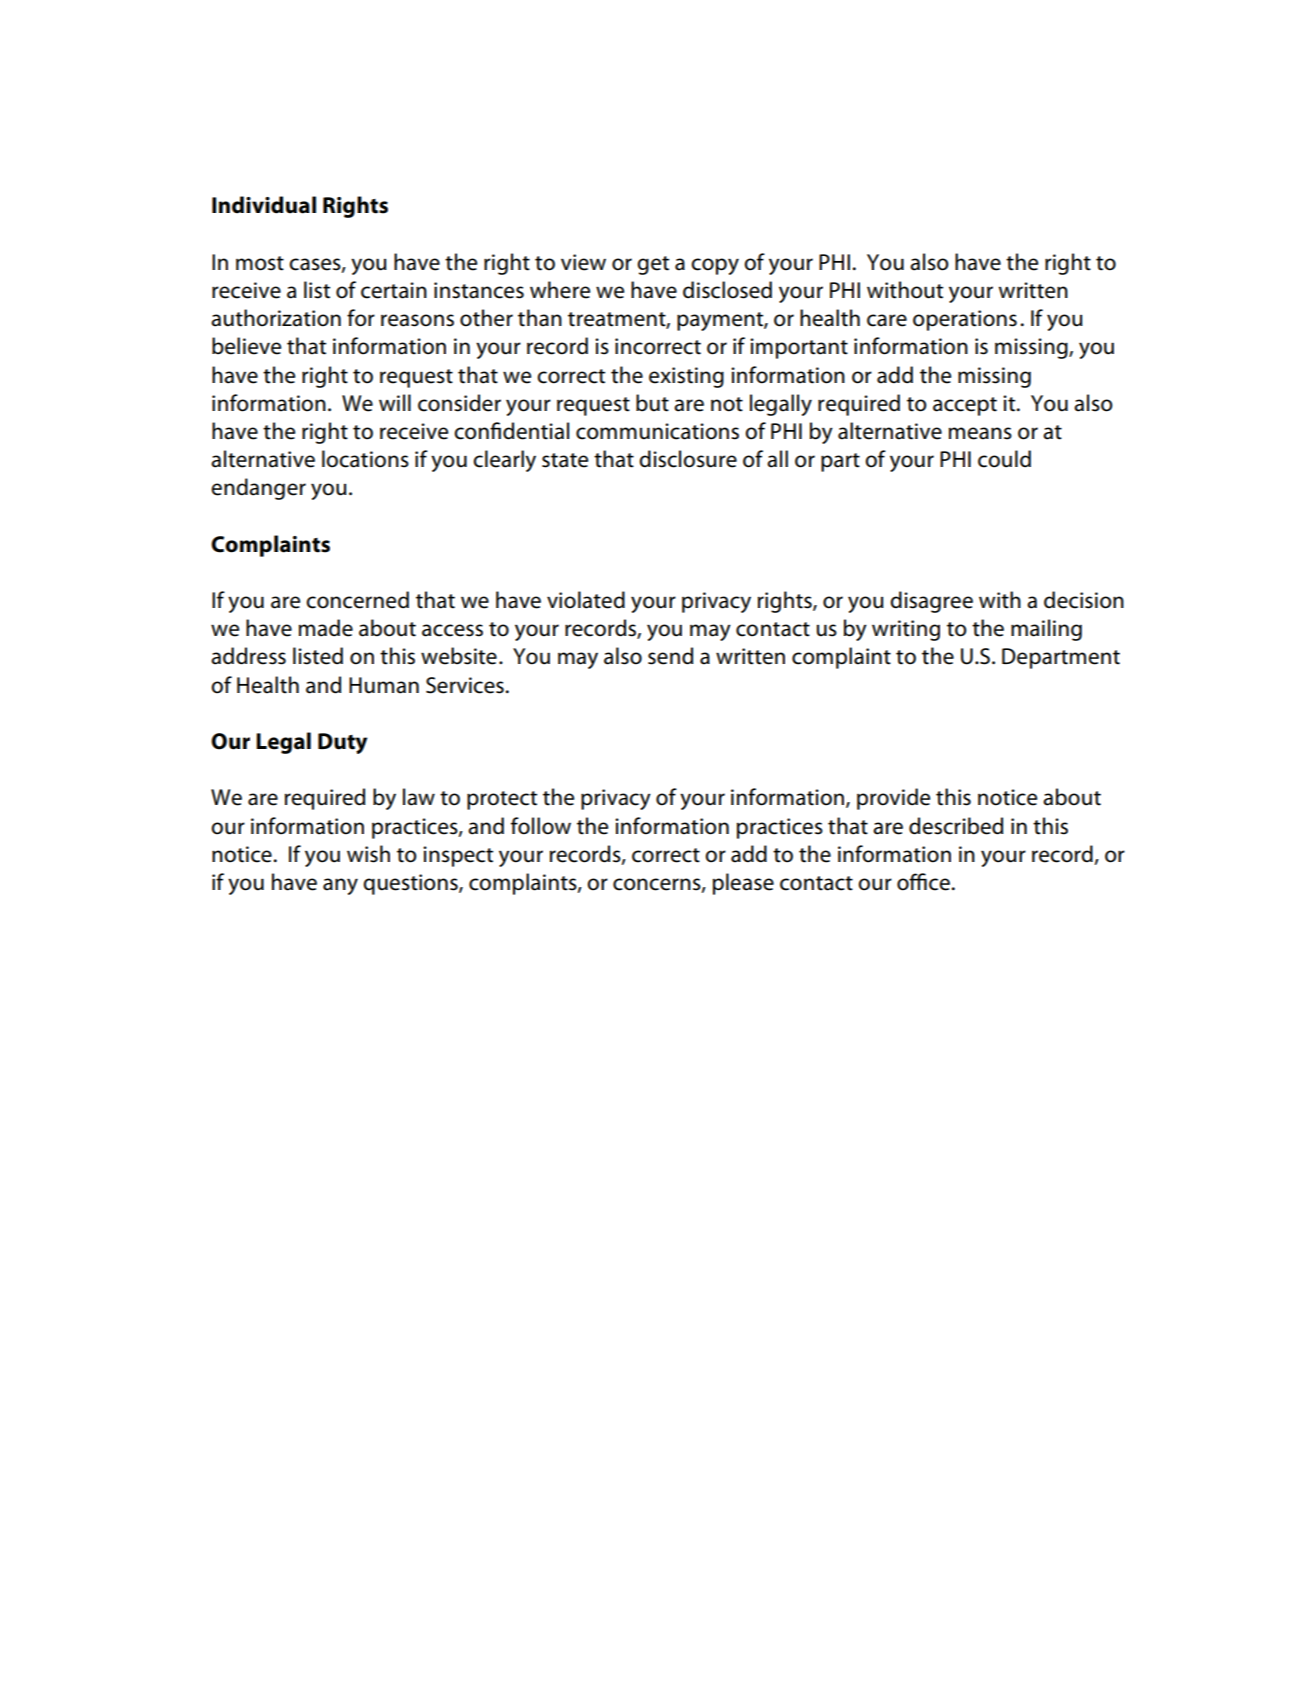 The image size is (1307, 1691). I want to click on operations, so click(965, 320).
